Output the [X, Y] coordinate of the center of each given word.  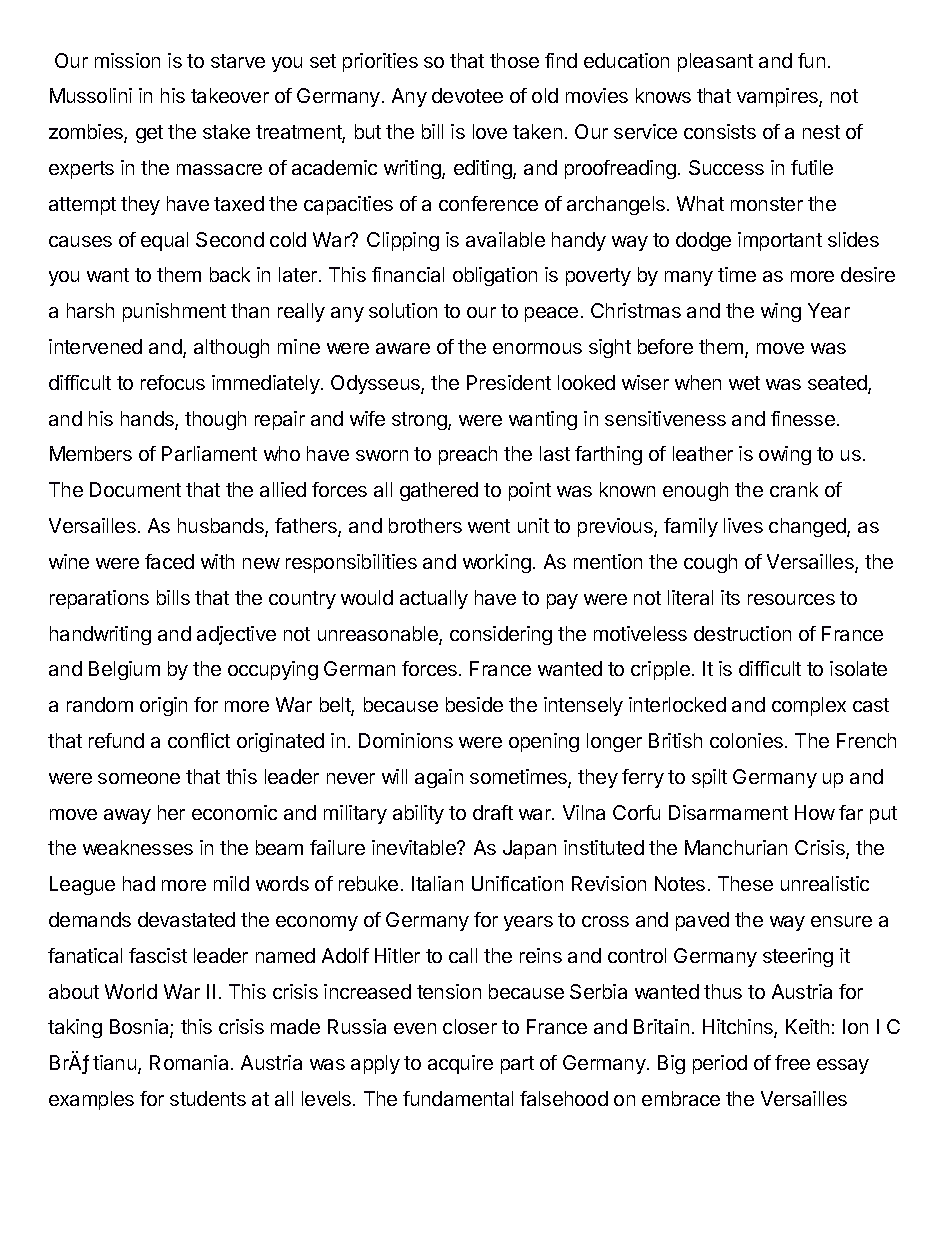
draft [493, 812]
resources [791, 599]
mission [127, 60]
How [815, 812]
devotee [467, 95]
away [127, 816]
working [497, 563]
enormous [537, 348]
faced [169, 561]
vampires [778, 97]
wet [744, 383]
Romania [189, 1062]
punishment [174, 312]
